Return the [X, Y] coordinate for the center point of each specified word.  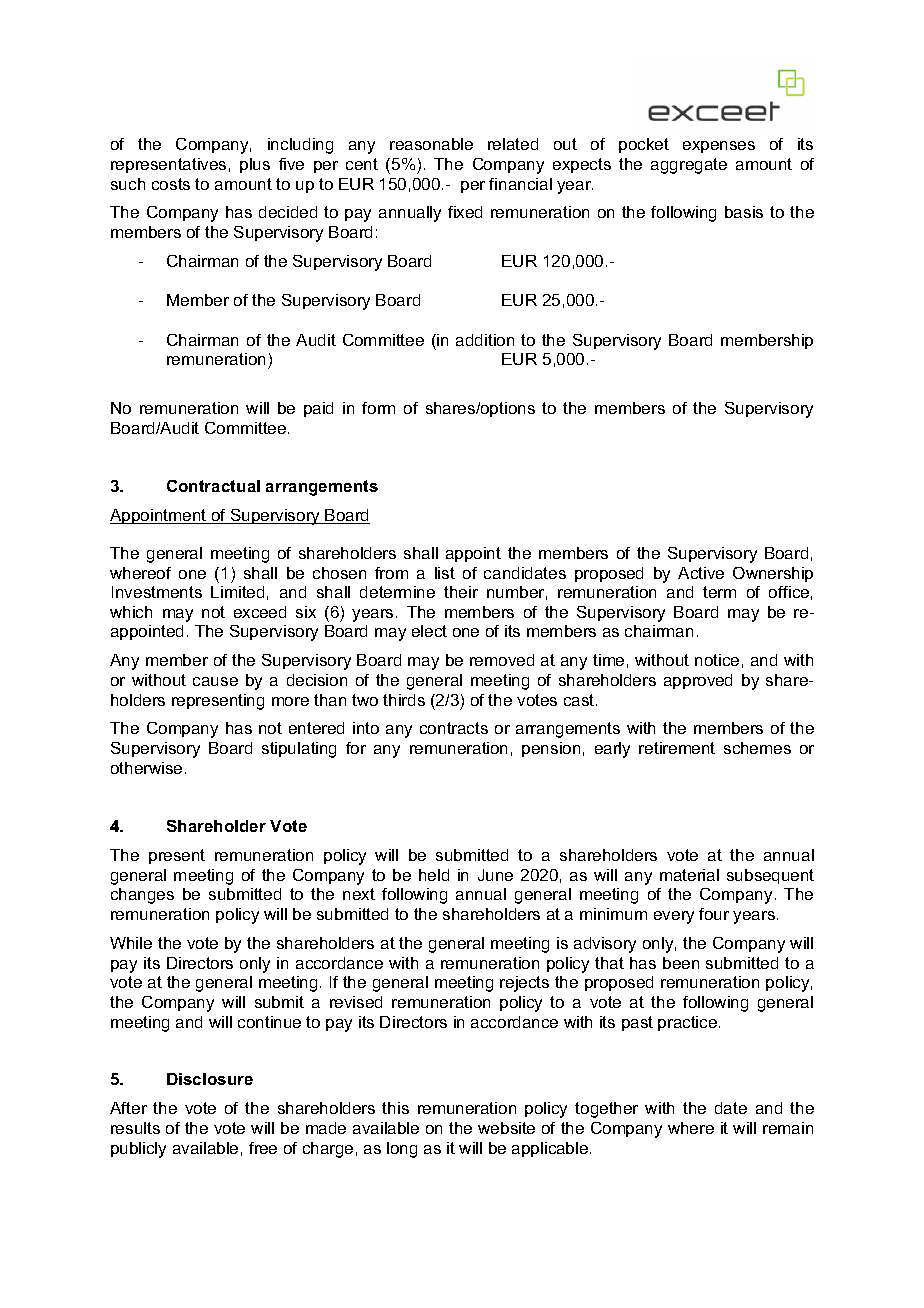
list [445, 573]
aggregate [689, 166]
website [506, 1128]
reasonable [431, 144]
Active [701, 573]
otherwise [146, 768]
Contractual [213, 486]
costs [171, 184]
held [434, 875]
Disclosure [210, 1079]
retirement [677, 748]
